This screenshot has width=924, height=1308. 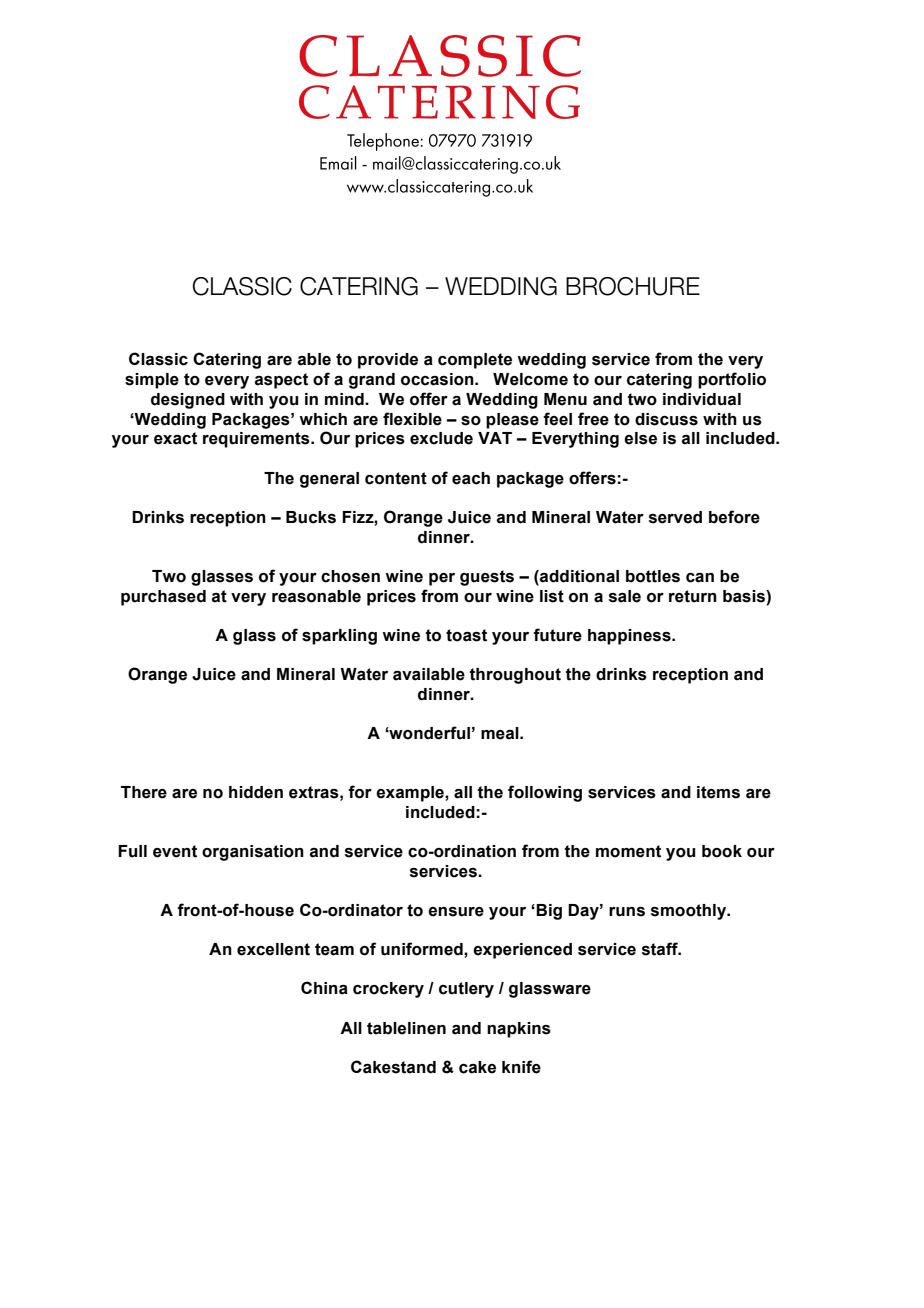 I want to click on China, so click(x=324, y=988).
